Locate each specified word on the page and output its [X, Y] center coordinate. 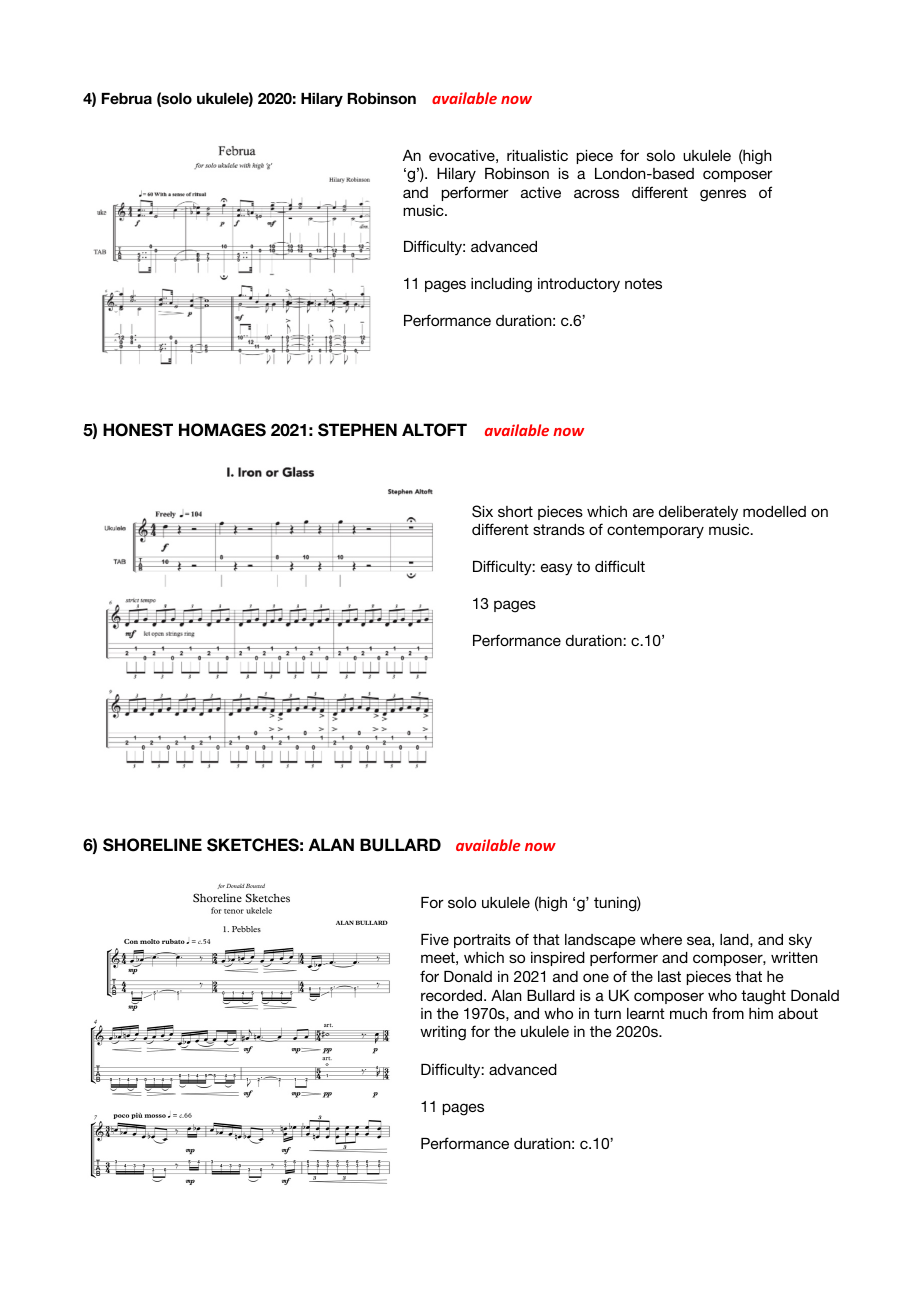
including [501, 285]
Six [482, 511]
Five [435, 939]
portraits [482, 941]
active [541, 192]
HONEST [138, 430]
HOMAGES [222, 430]
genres [723, 195]
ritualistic [537, 155]
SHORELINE [152, 845]
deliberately [698, 513]
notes [643, 283]
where [661, 939]
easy [557, 569]
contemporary [655, 531]
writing [443, 1033]
